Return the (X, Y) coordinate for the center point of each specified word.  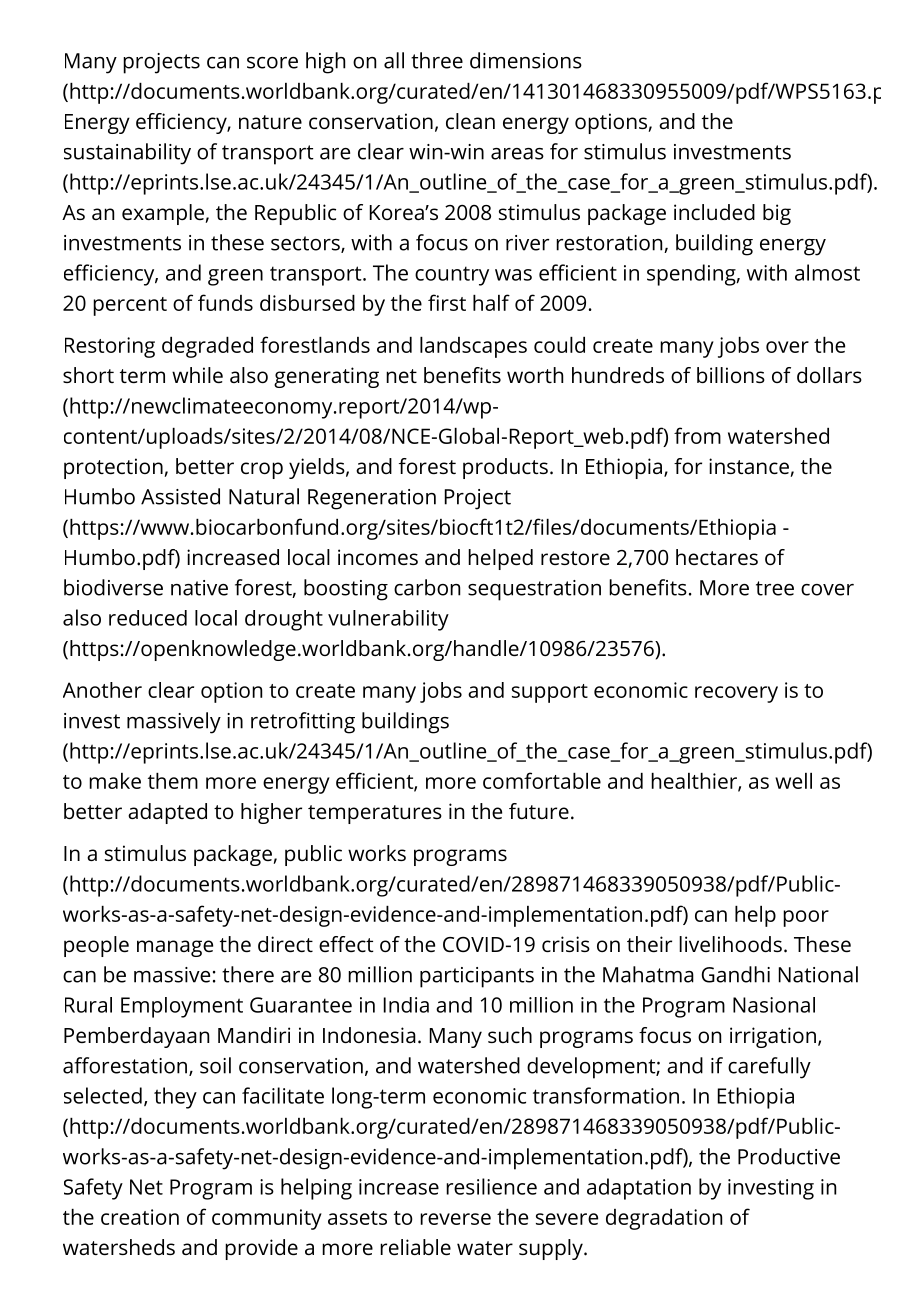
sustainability (127, 154)
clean (470, 121)
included (714, 212)
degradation (664, 1219)
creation (140, 1217)
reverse (455, 1219)
